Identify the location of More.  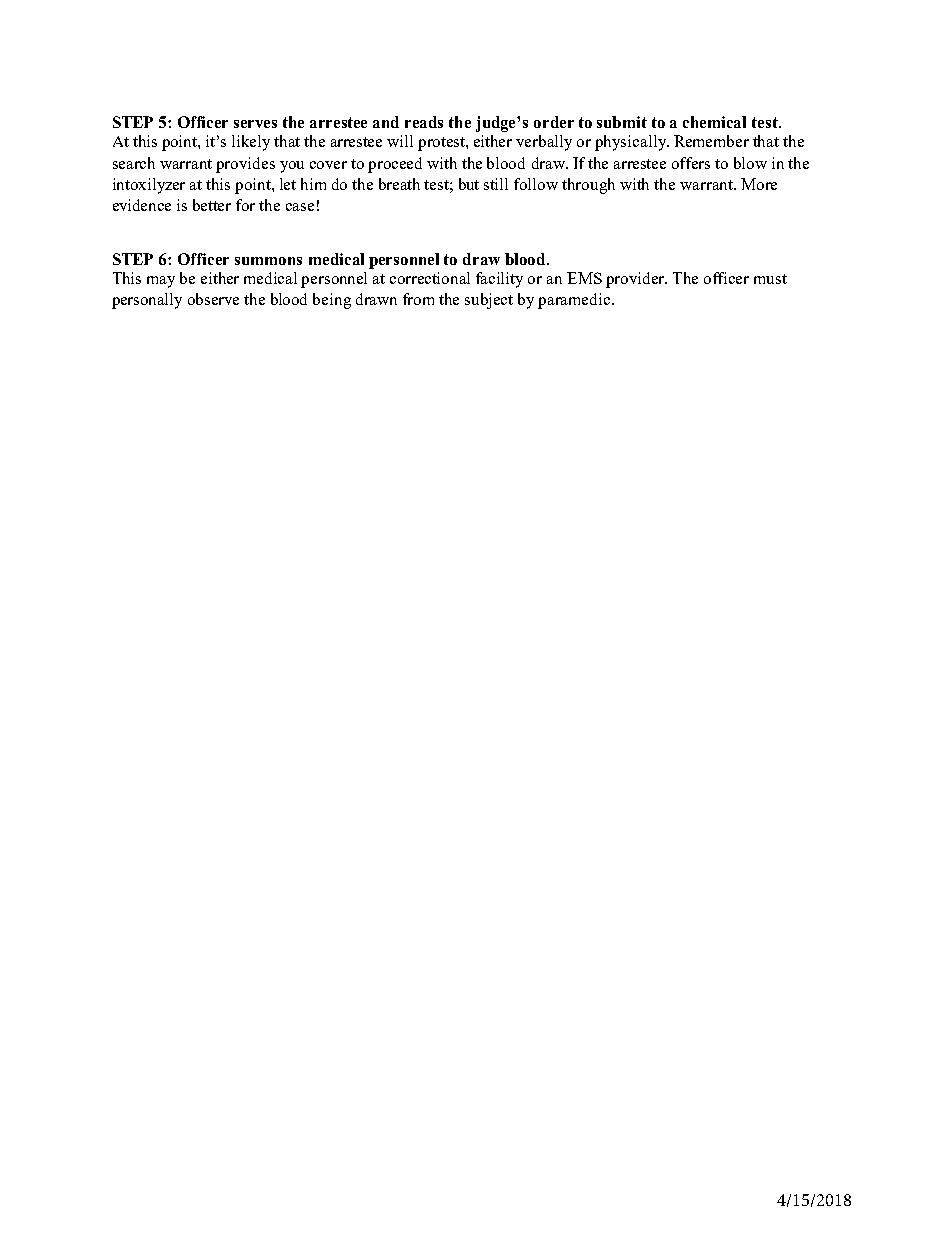
(759, 184).
